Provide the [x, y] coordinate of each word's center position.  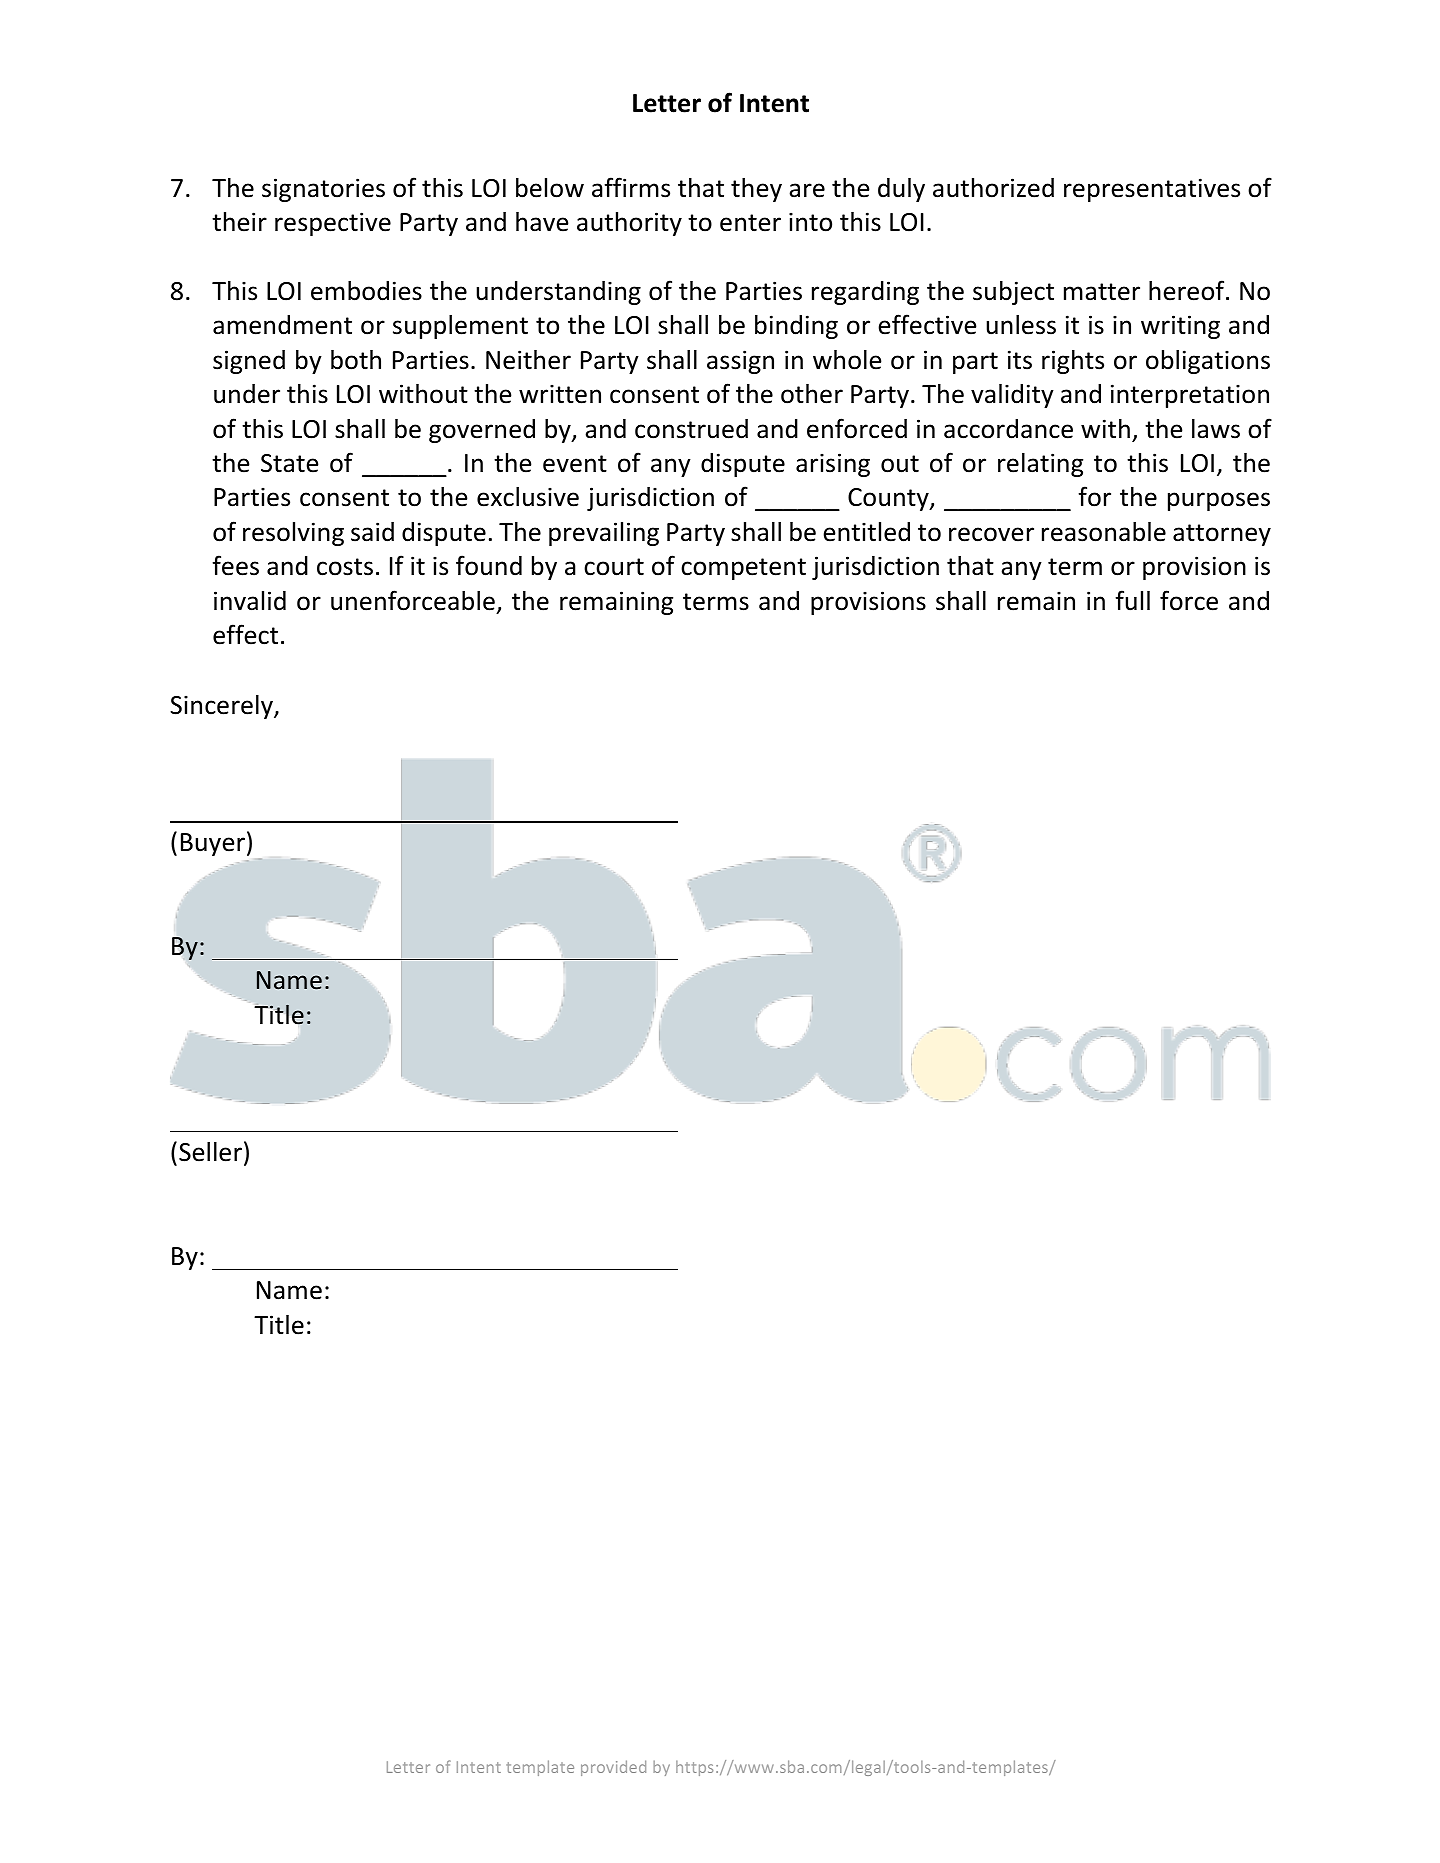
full [1132, 600]
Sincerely [222, 707]
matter [1102, 292]
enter [750, 223]
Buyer [213, 844]
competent [743, 569]
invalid [250, 601]
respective [333, 224]
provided [613, 1768]
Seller [210, 1152]
